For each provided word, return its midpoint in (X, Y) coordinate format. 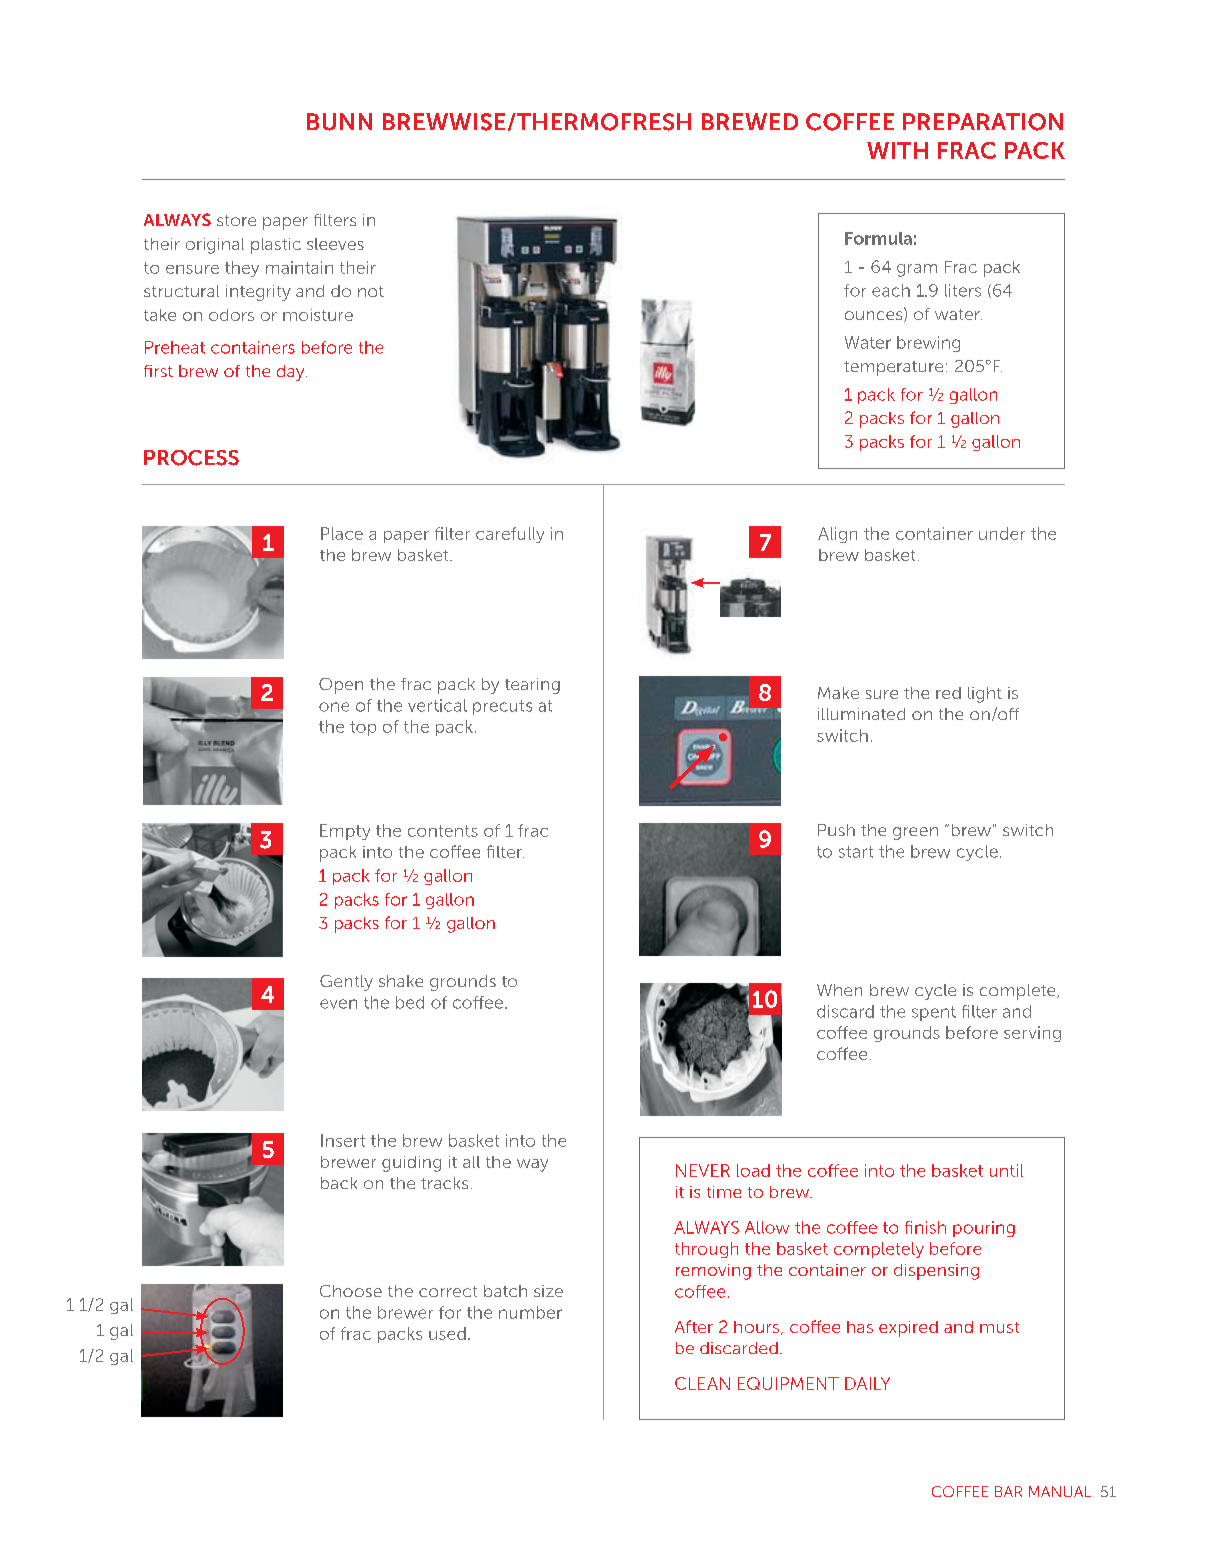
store (236, 220)
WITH (897, 150)
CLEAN (702, 1383)
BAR (1008, 1491)
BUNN (339, 122)
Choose (351, 1291)
